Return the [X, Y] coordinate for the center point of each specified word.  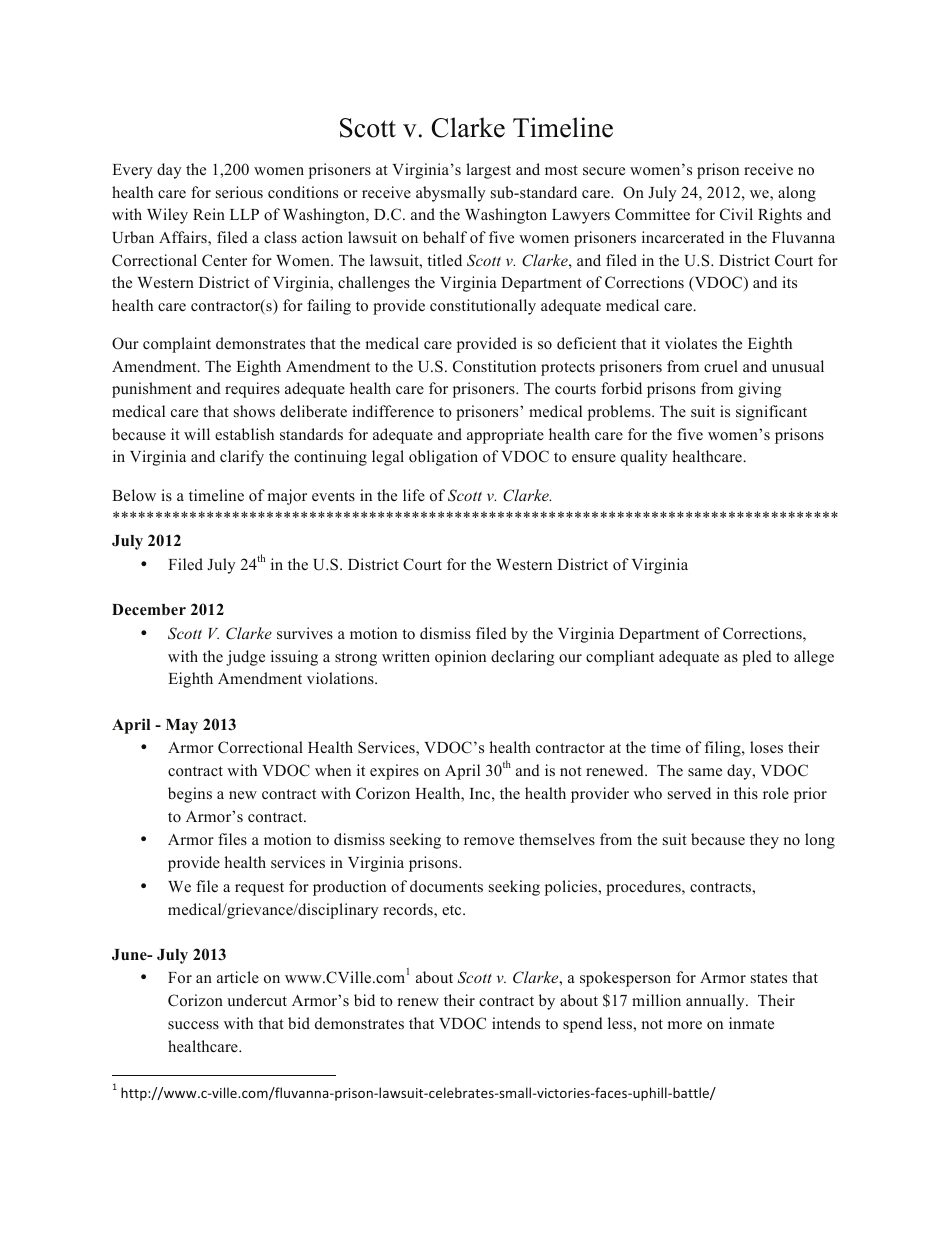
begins [190, 795]
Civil [736, 214]
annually [716, 1002]
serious [239, 192]
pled [757, 658]
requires [252, 390]
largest [488, 171]
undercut [257, 1000]
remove [489, 841]
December [149, 610]
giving [759, 390]
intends [516, 1023]
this [746, 793]
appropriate [505, 436]
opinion [460, 658]
